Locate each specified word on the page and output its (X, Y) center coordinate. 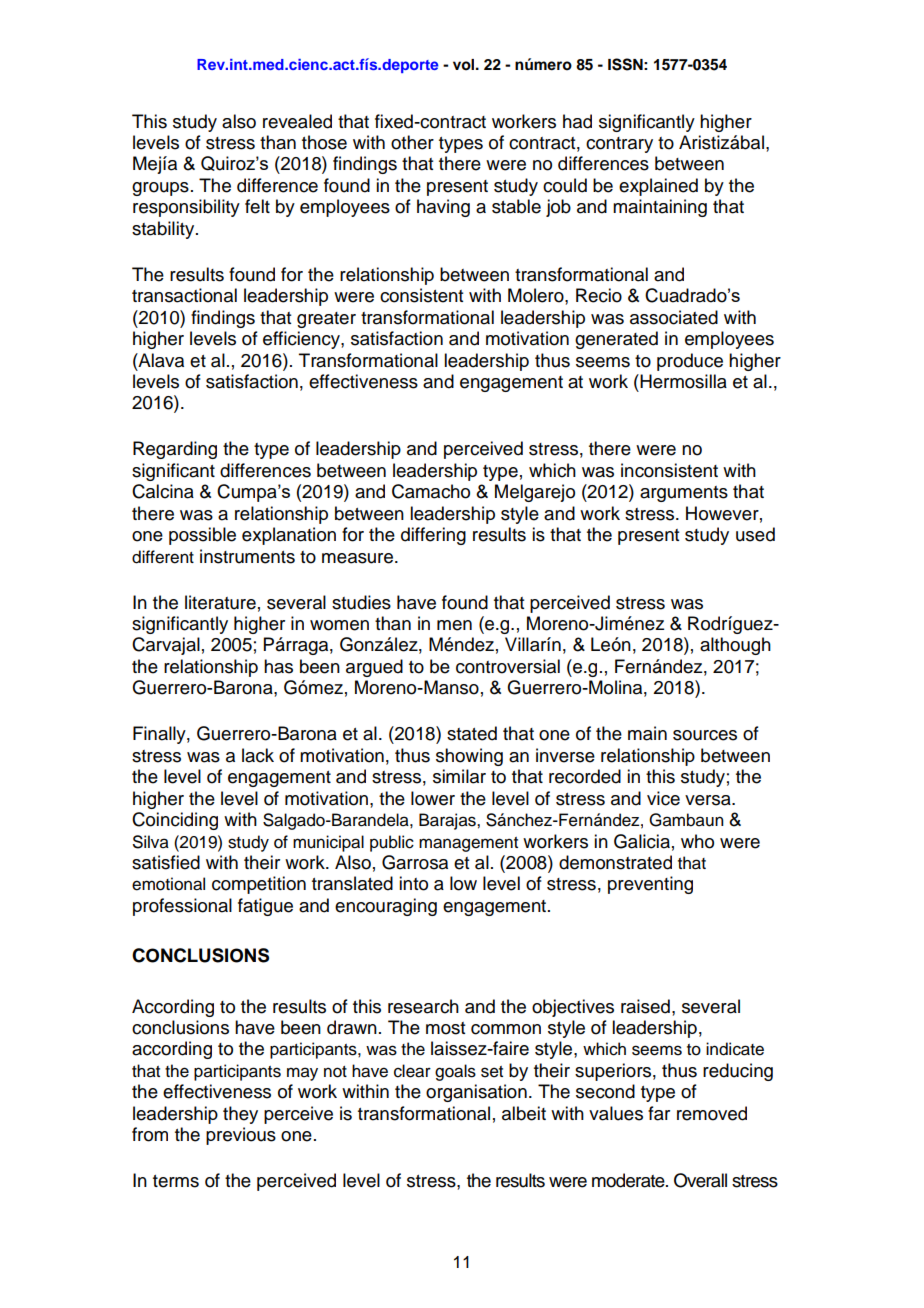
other (412, 142)
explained (658, 187)
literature (220, 602)
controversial (508, 666)
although (735, 646)
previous (241, 1136)
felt (257, 206)
